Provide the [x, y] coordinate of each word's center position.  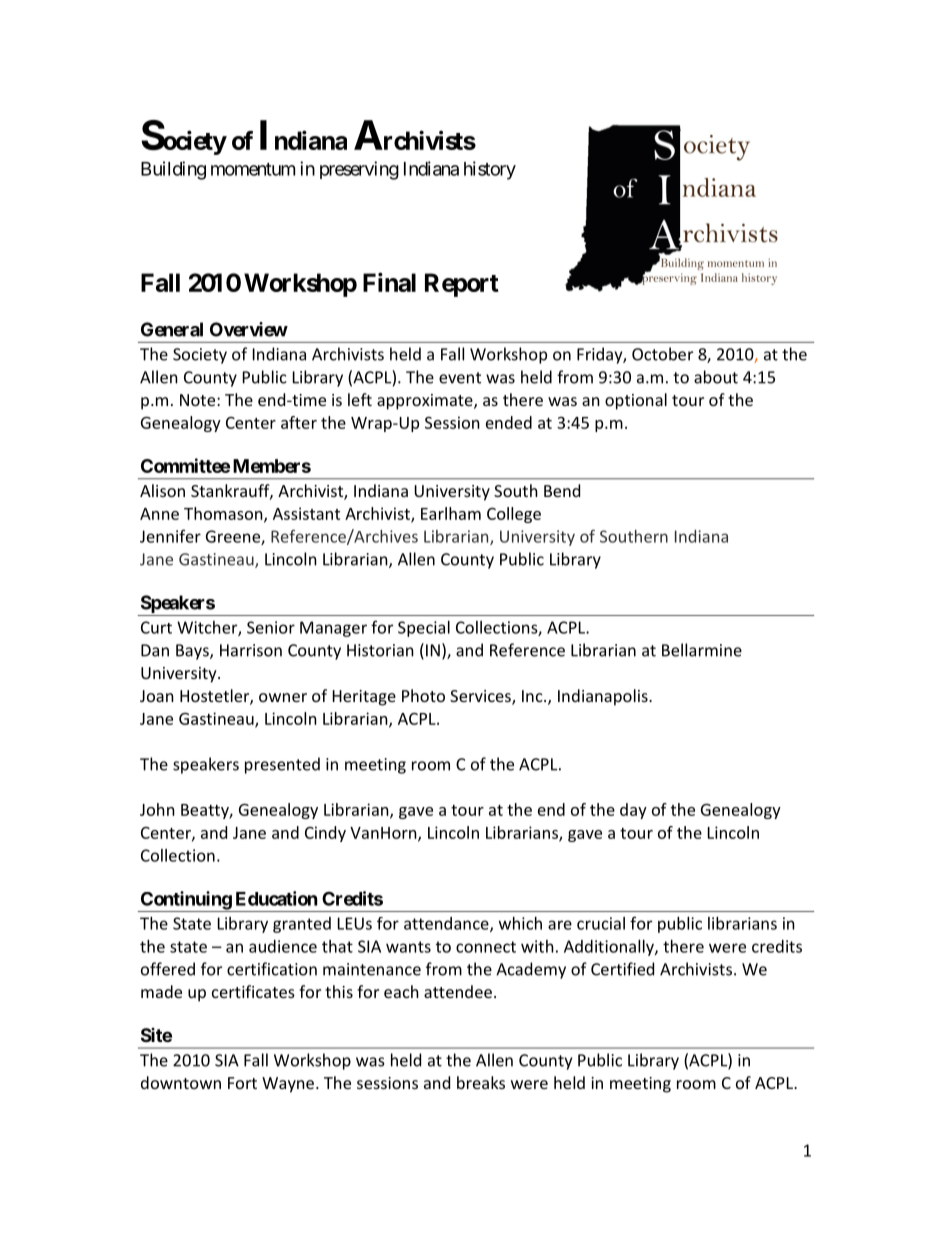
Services [481, 697]
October [662, 354]
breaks [481, 1082]
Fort [242, 1083]
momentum [253, 169]
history [490, 170]
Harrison [251, 650]
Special [424, 629]
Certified [622, 969]
